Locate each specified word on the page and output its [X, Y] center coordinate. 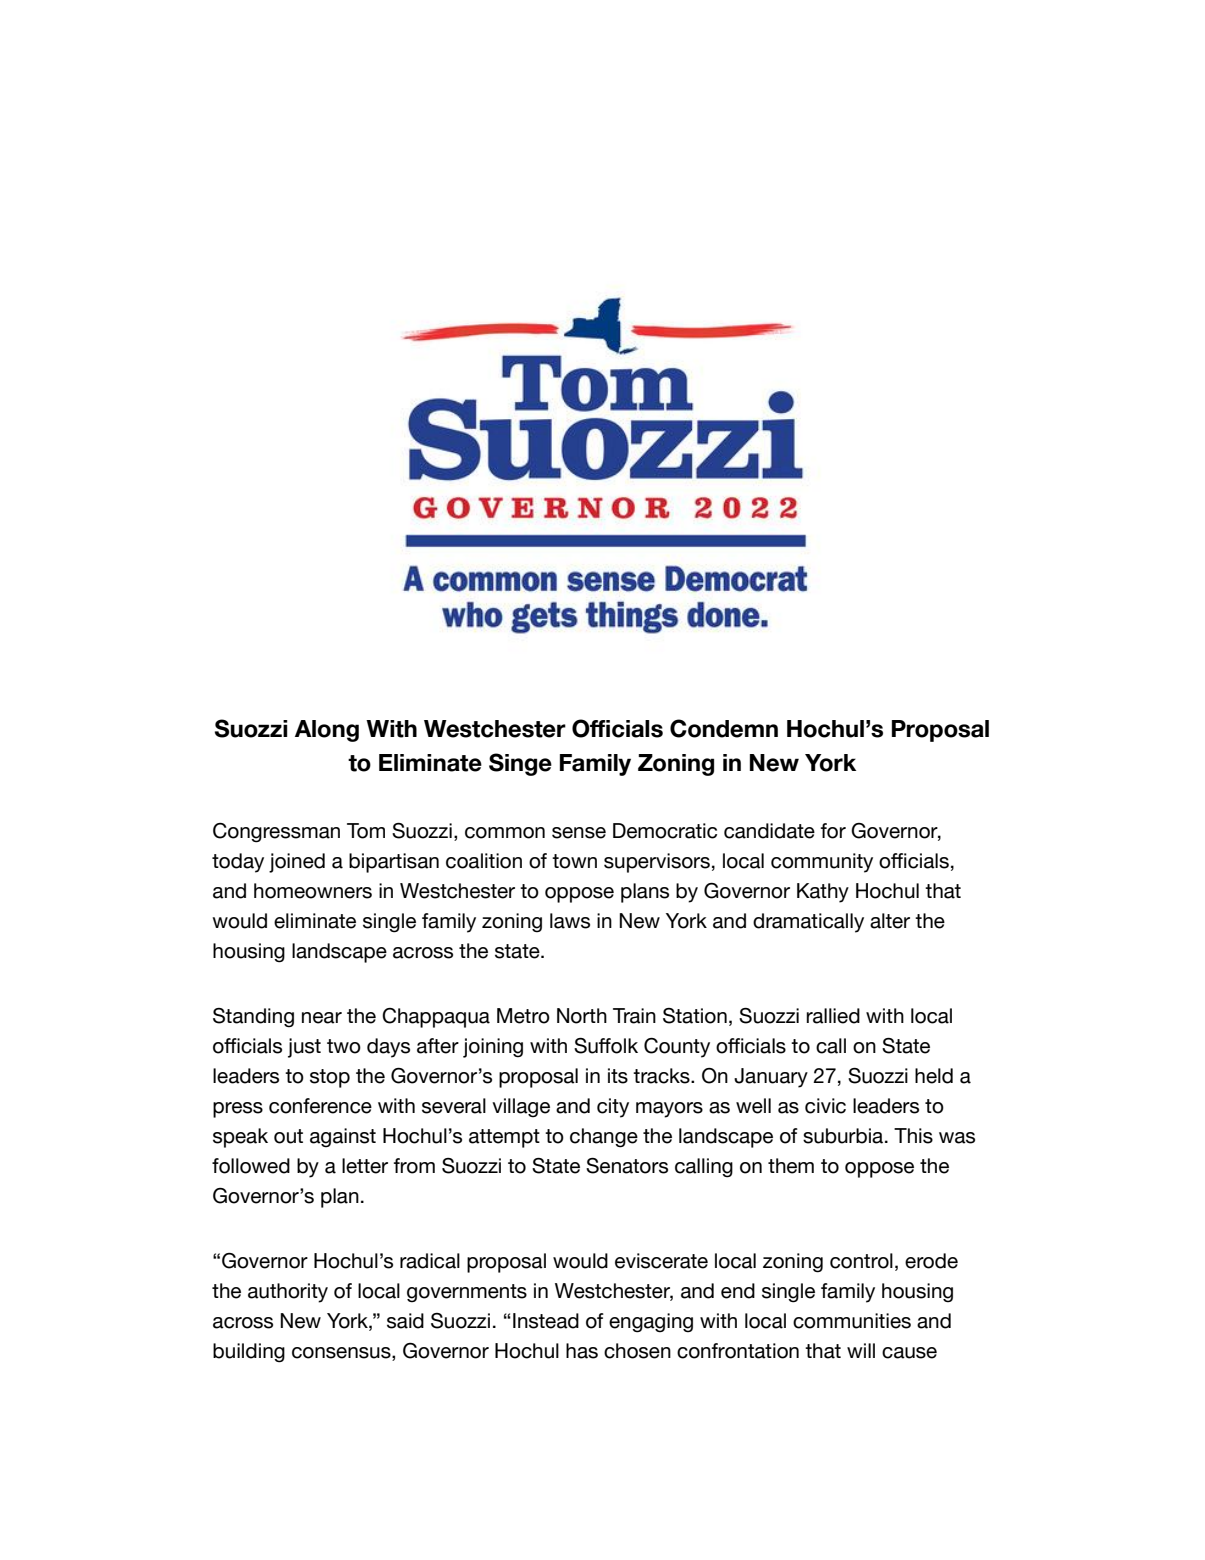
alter [890, 921]
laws [570, 921]
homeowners [313, 891]
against [343, 1138]
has [582, 1351]
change [604, 1138]
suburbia [844, 1136]
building [249, 1353]
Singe [520, 764]
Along [327, 731]
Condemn [724, 728]
